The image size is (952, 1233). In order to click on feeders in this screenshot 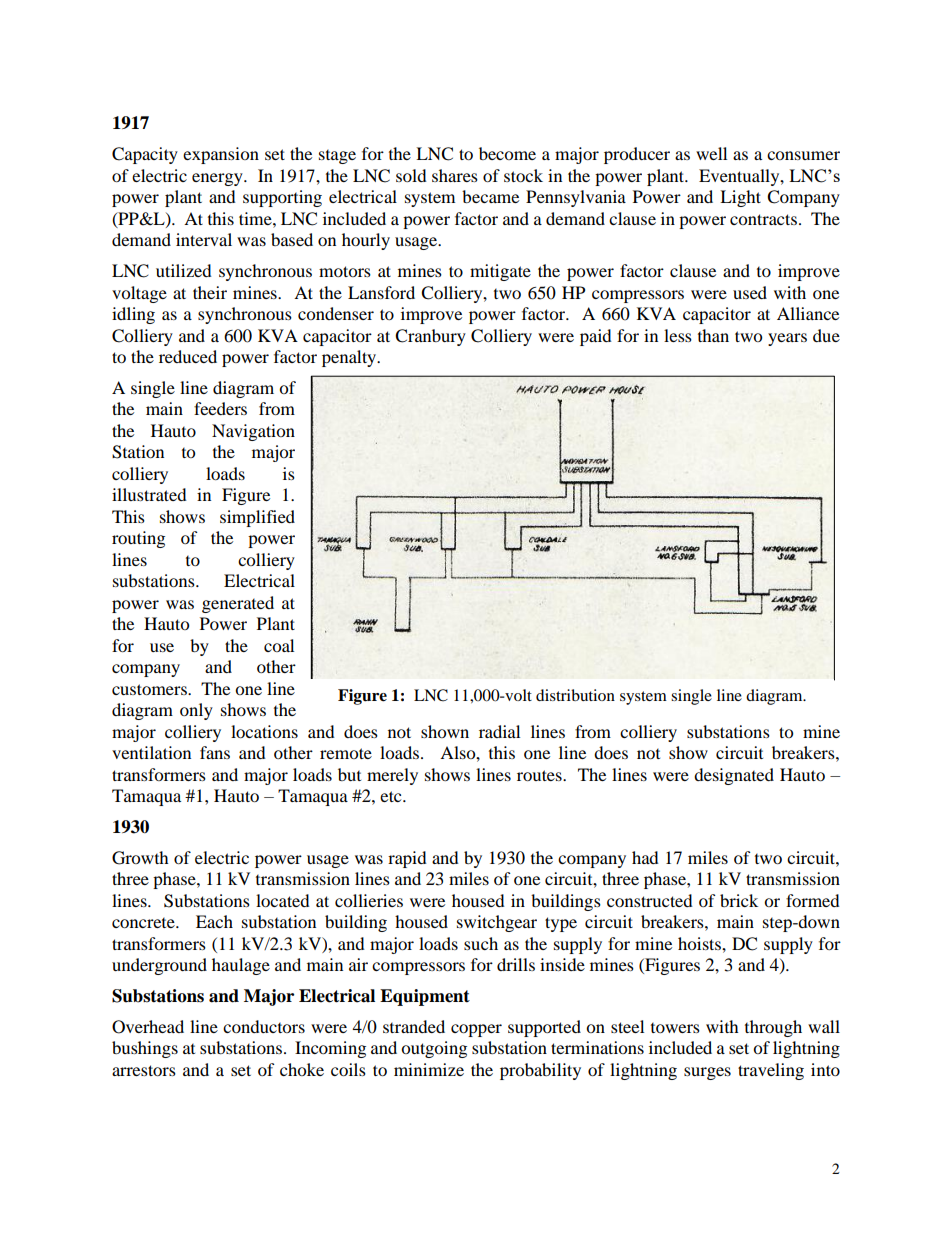, I will do `click(220, 408)`.
